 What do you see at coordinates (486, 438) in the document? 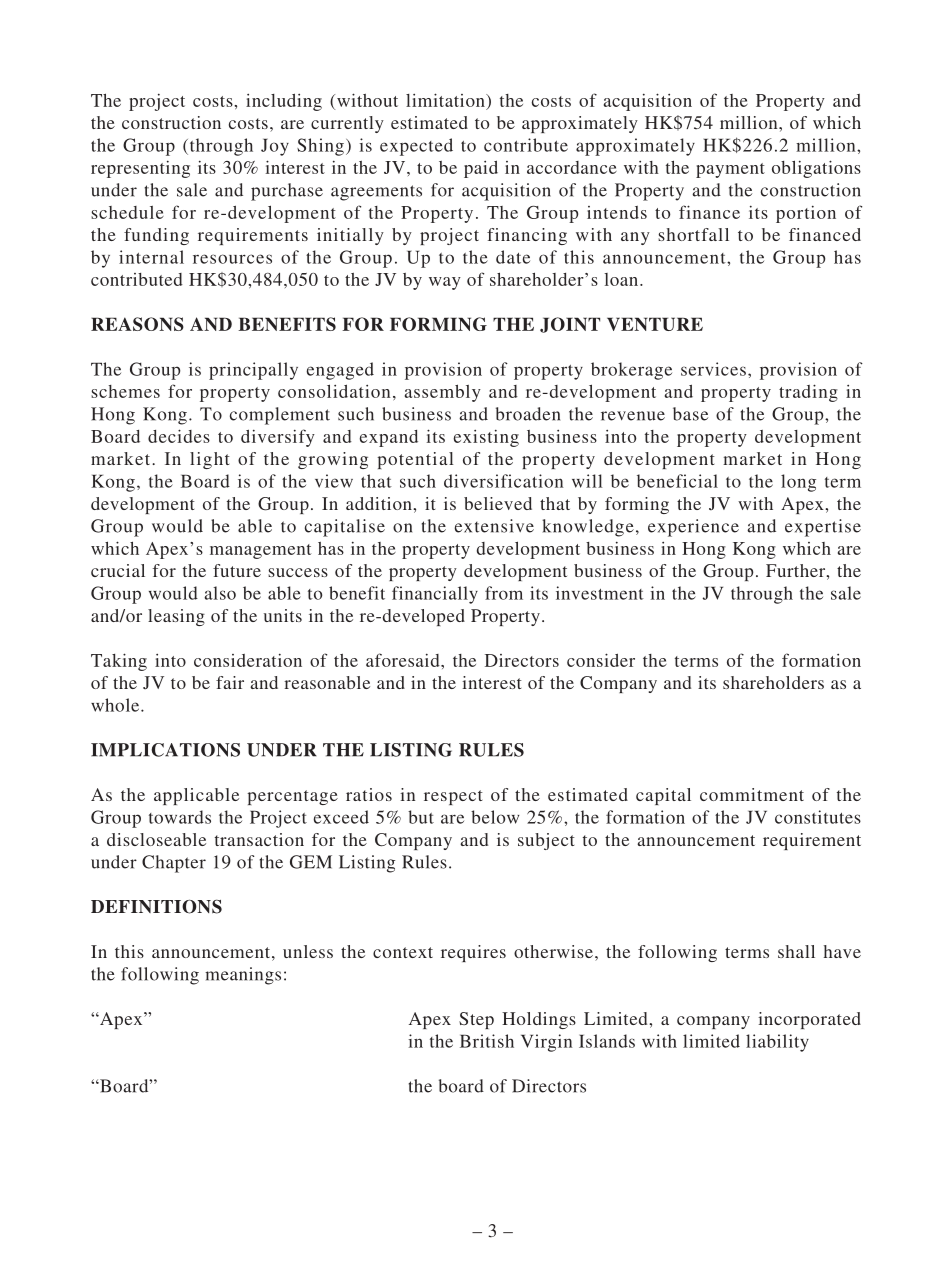
I see `existing` at bounding box center [486, 438].
